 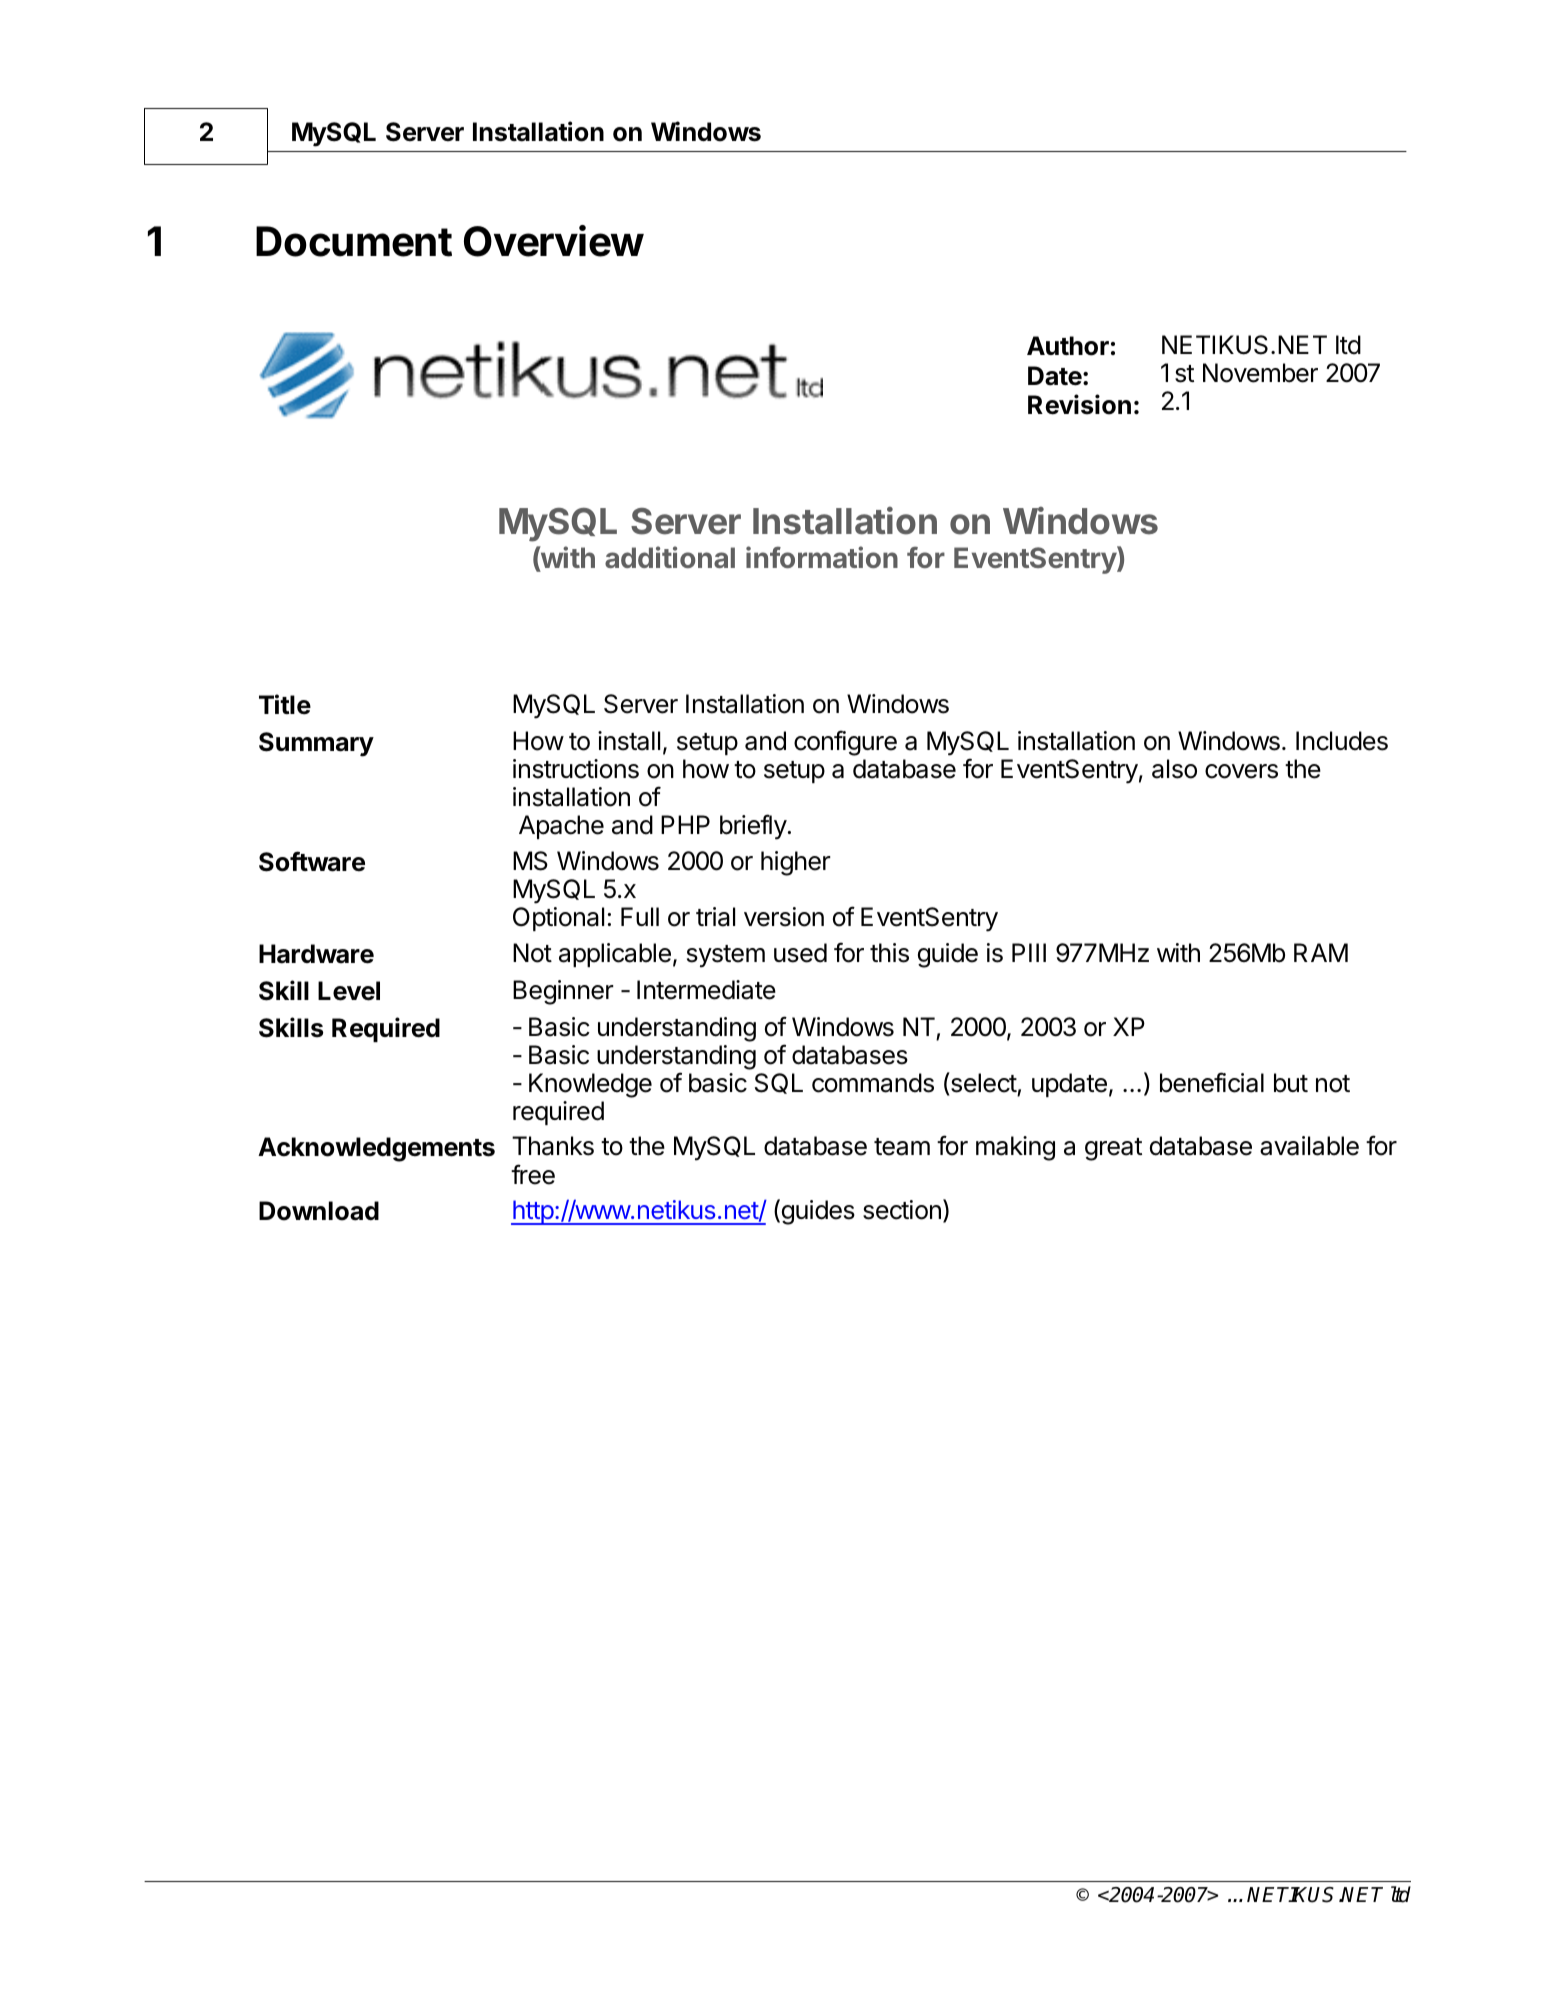 What do you see at coordinates (670, 557) in the document?
I see `additional` at bounding box center [670, 557].
